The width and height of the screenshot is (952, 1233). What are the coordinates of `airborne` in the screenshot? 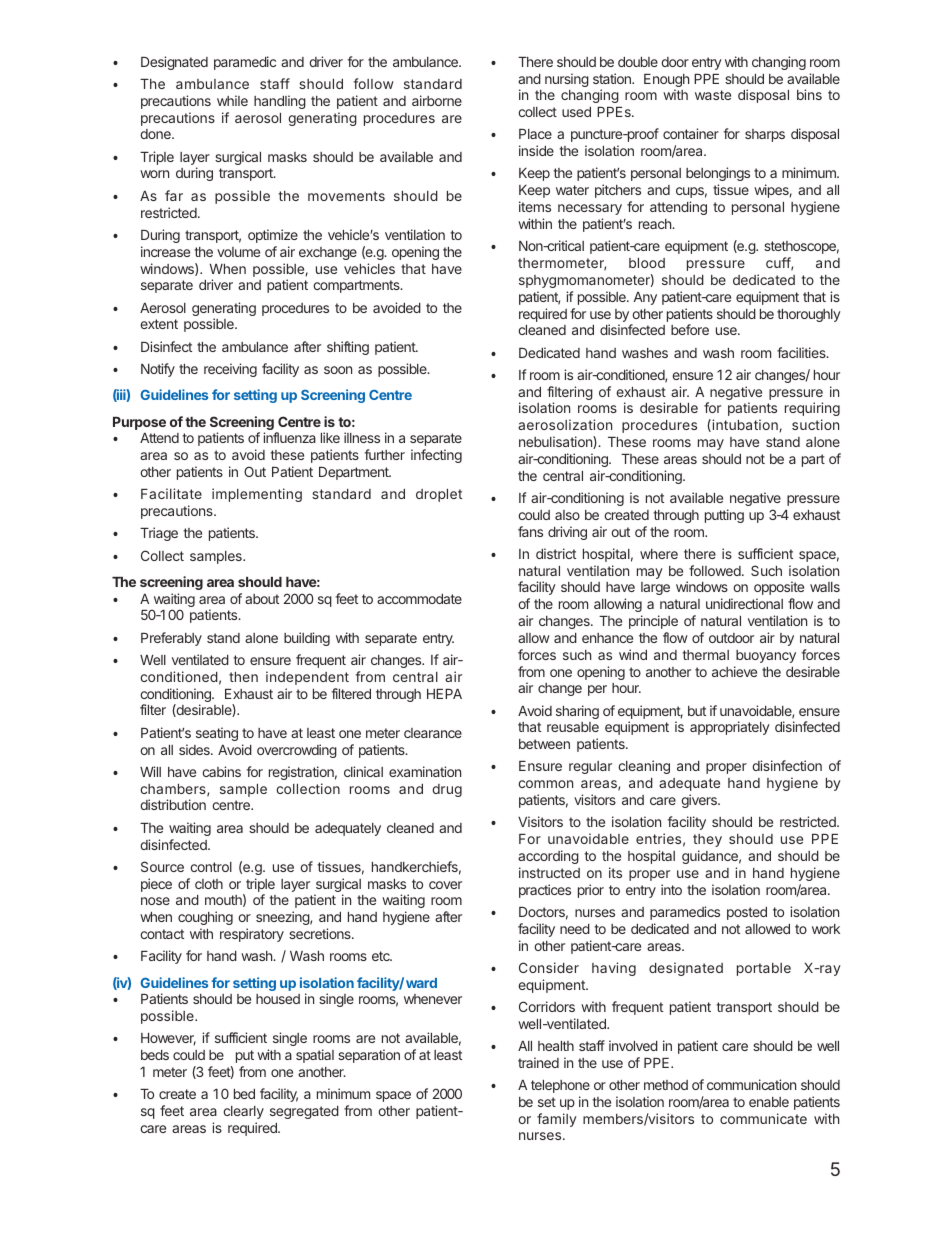 It's located at (437, 100).
